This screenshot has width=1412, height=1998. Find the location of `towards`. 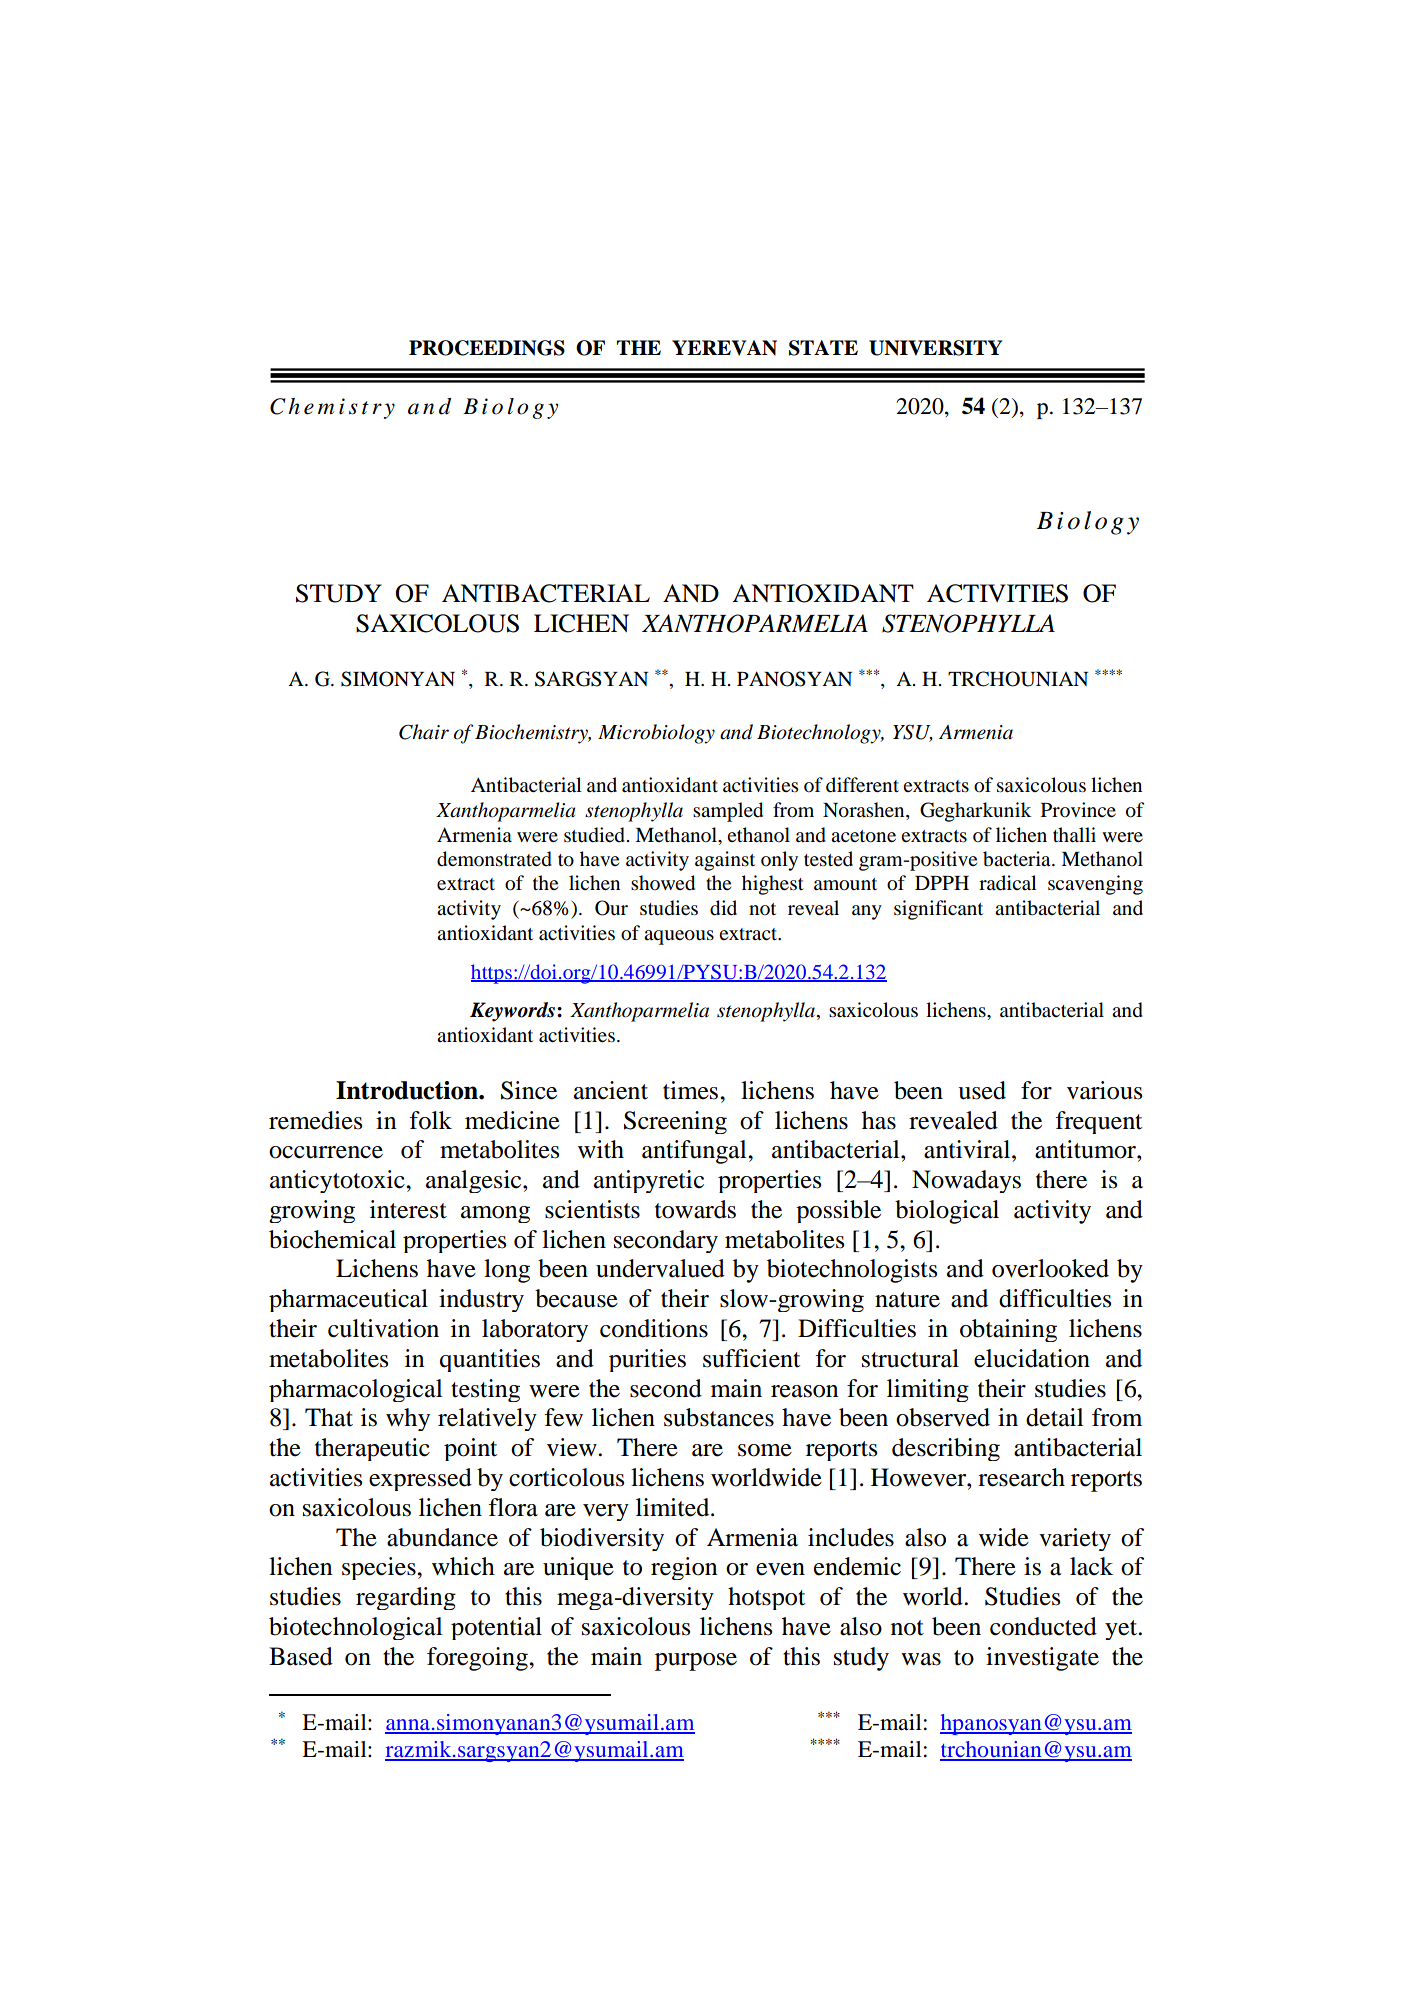

towards is located at coordinates (695, 1209).
